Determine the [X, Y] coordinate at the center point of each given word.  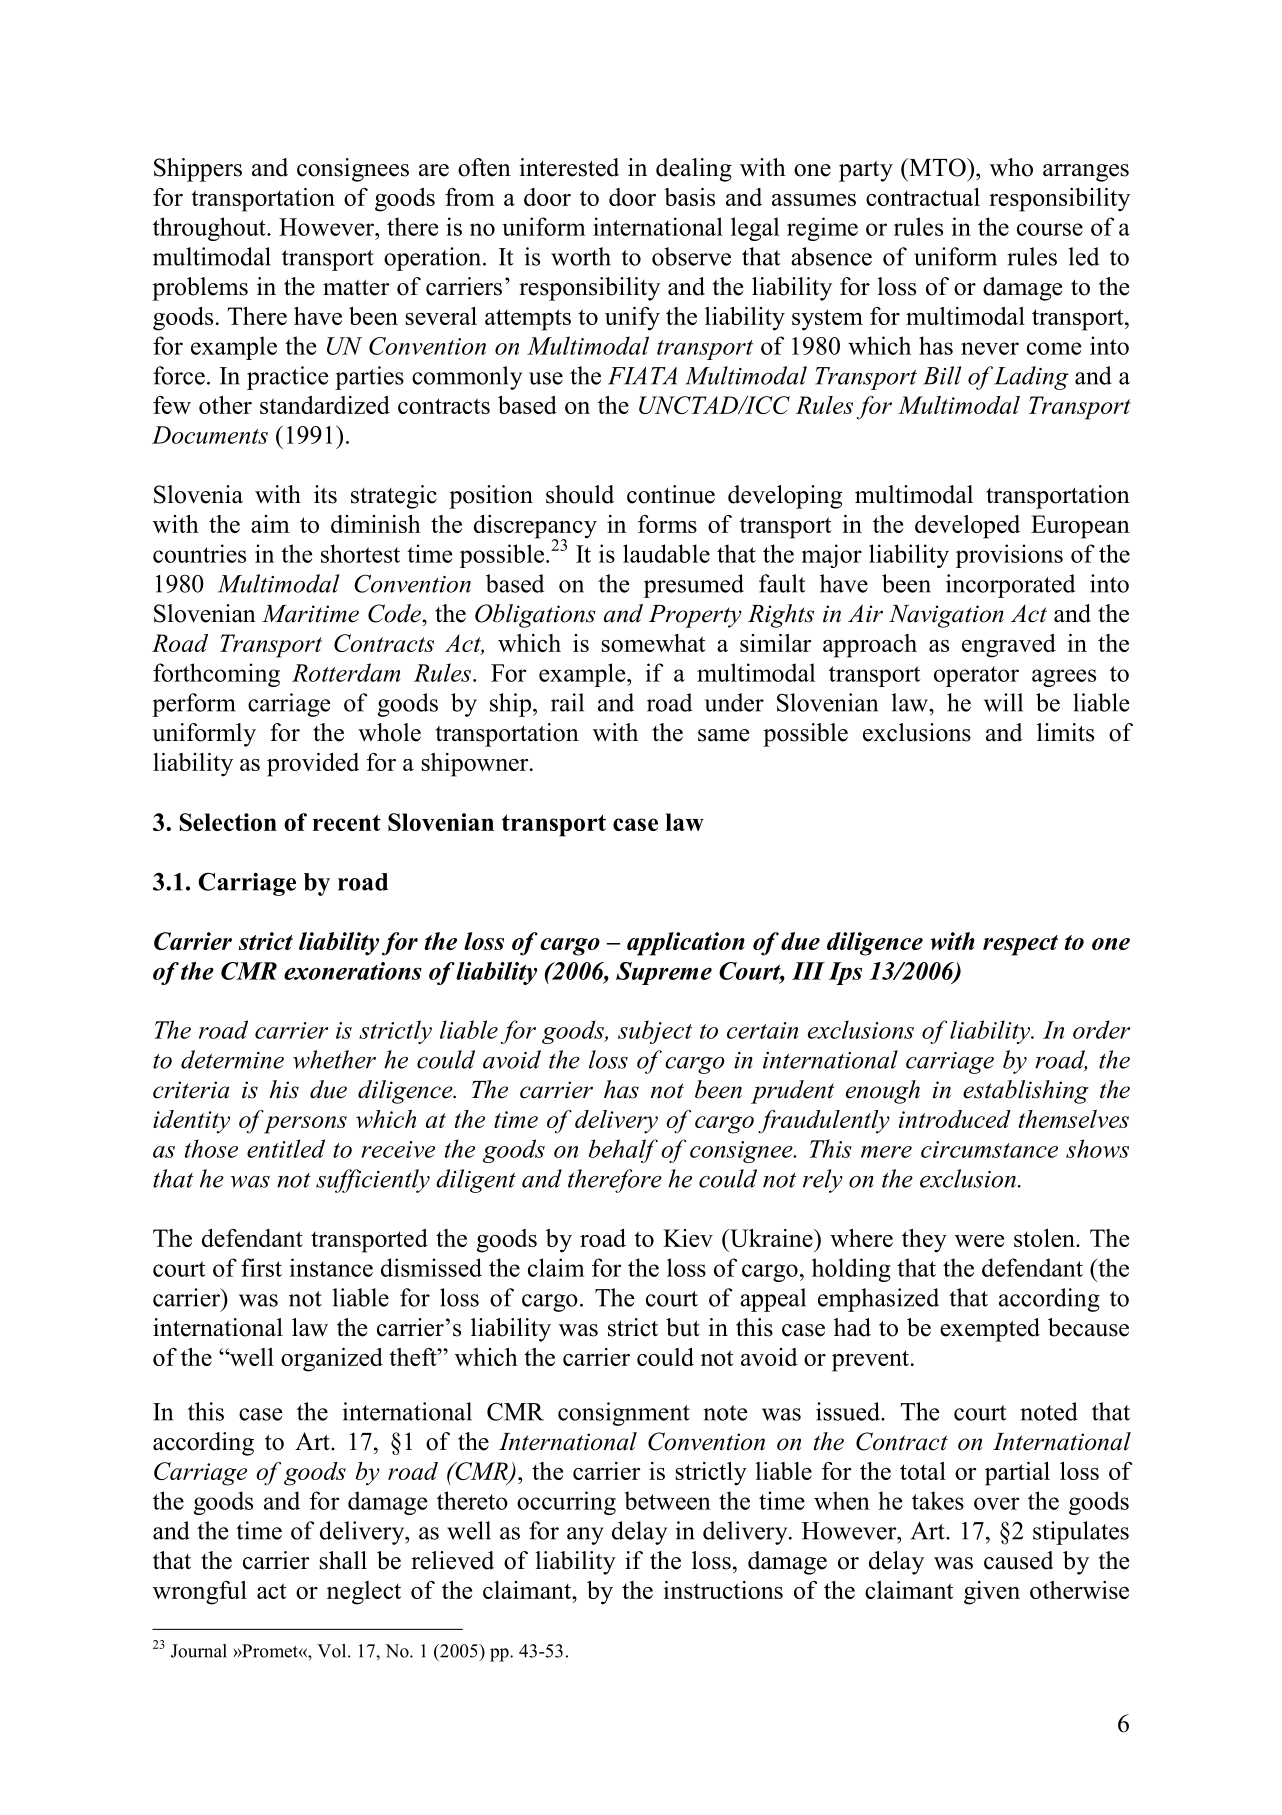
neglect [364, 1593]
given [992, 1593]
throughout [210, 229]
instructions [723, 1590]
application [686, 944]
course [1050, 229]
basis [689, 197]
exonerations [353, 971]
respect [1020, 945]
